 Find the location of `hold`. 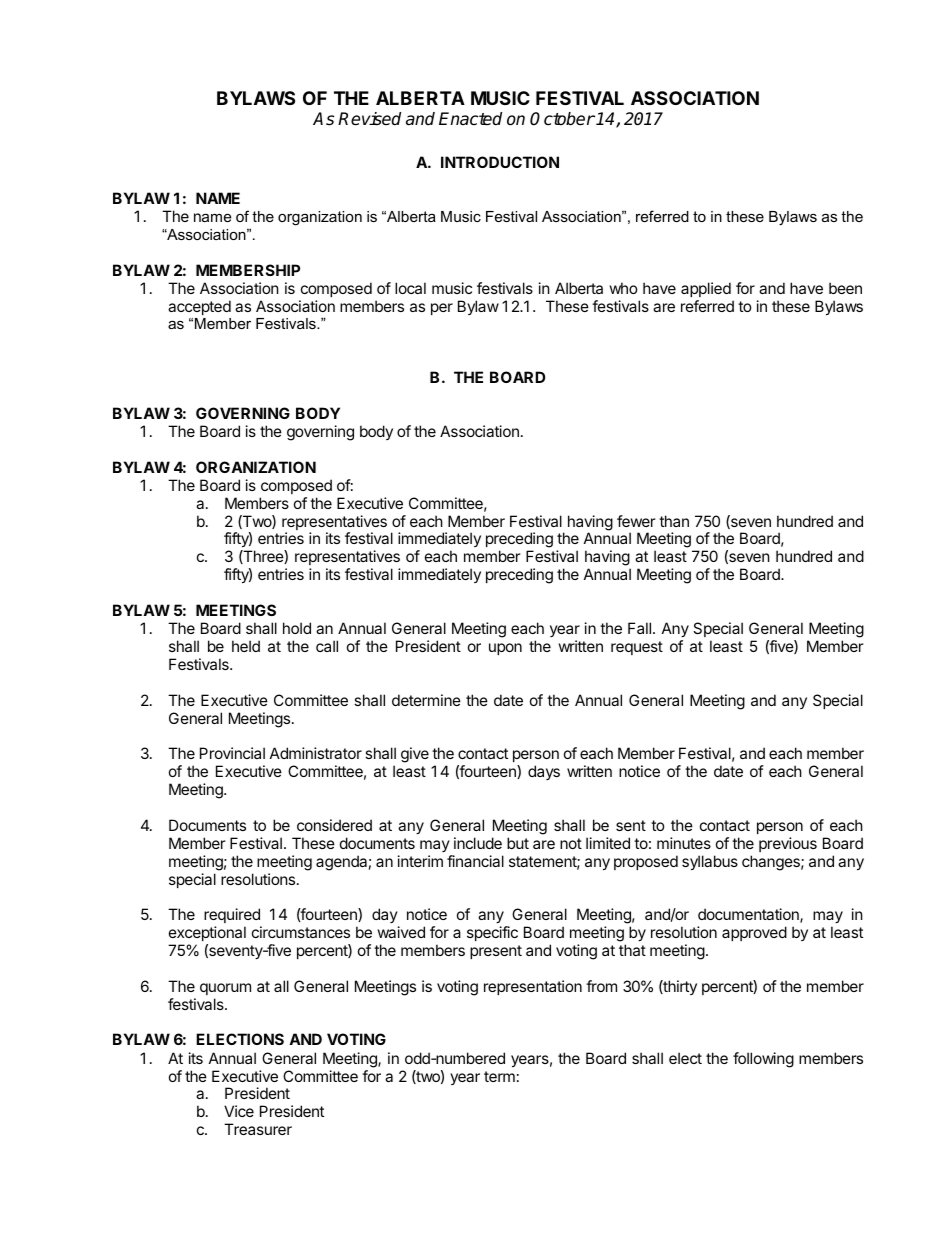

hold is located at coordinates (297, 628).
